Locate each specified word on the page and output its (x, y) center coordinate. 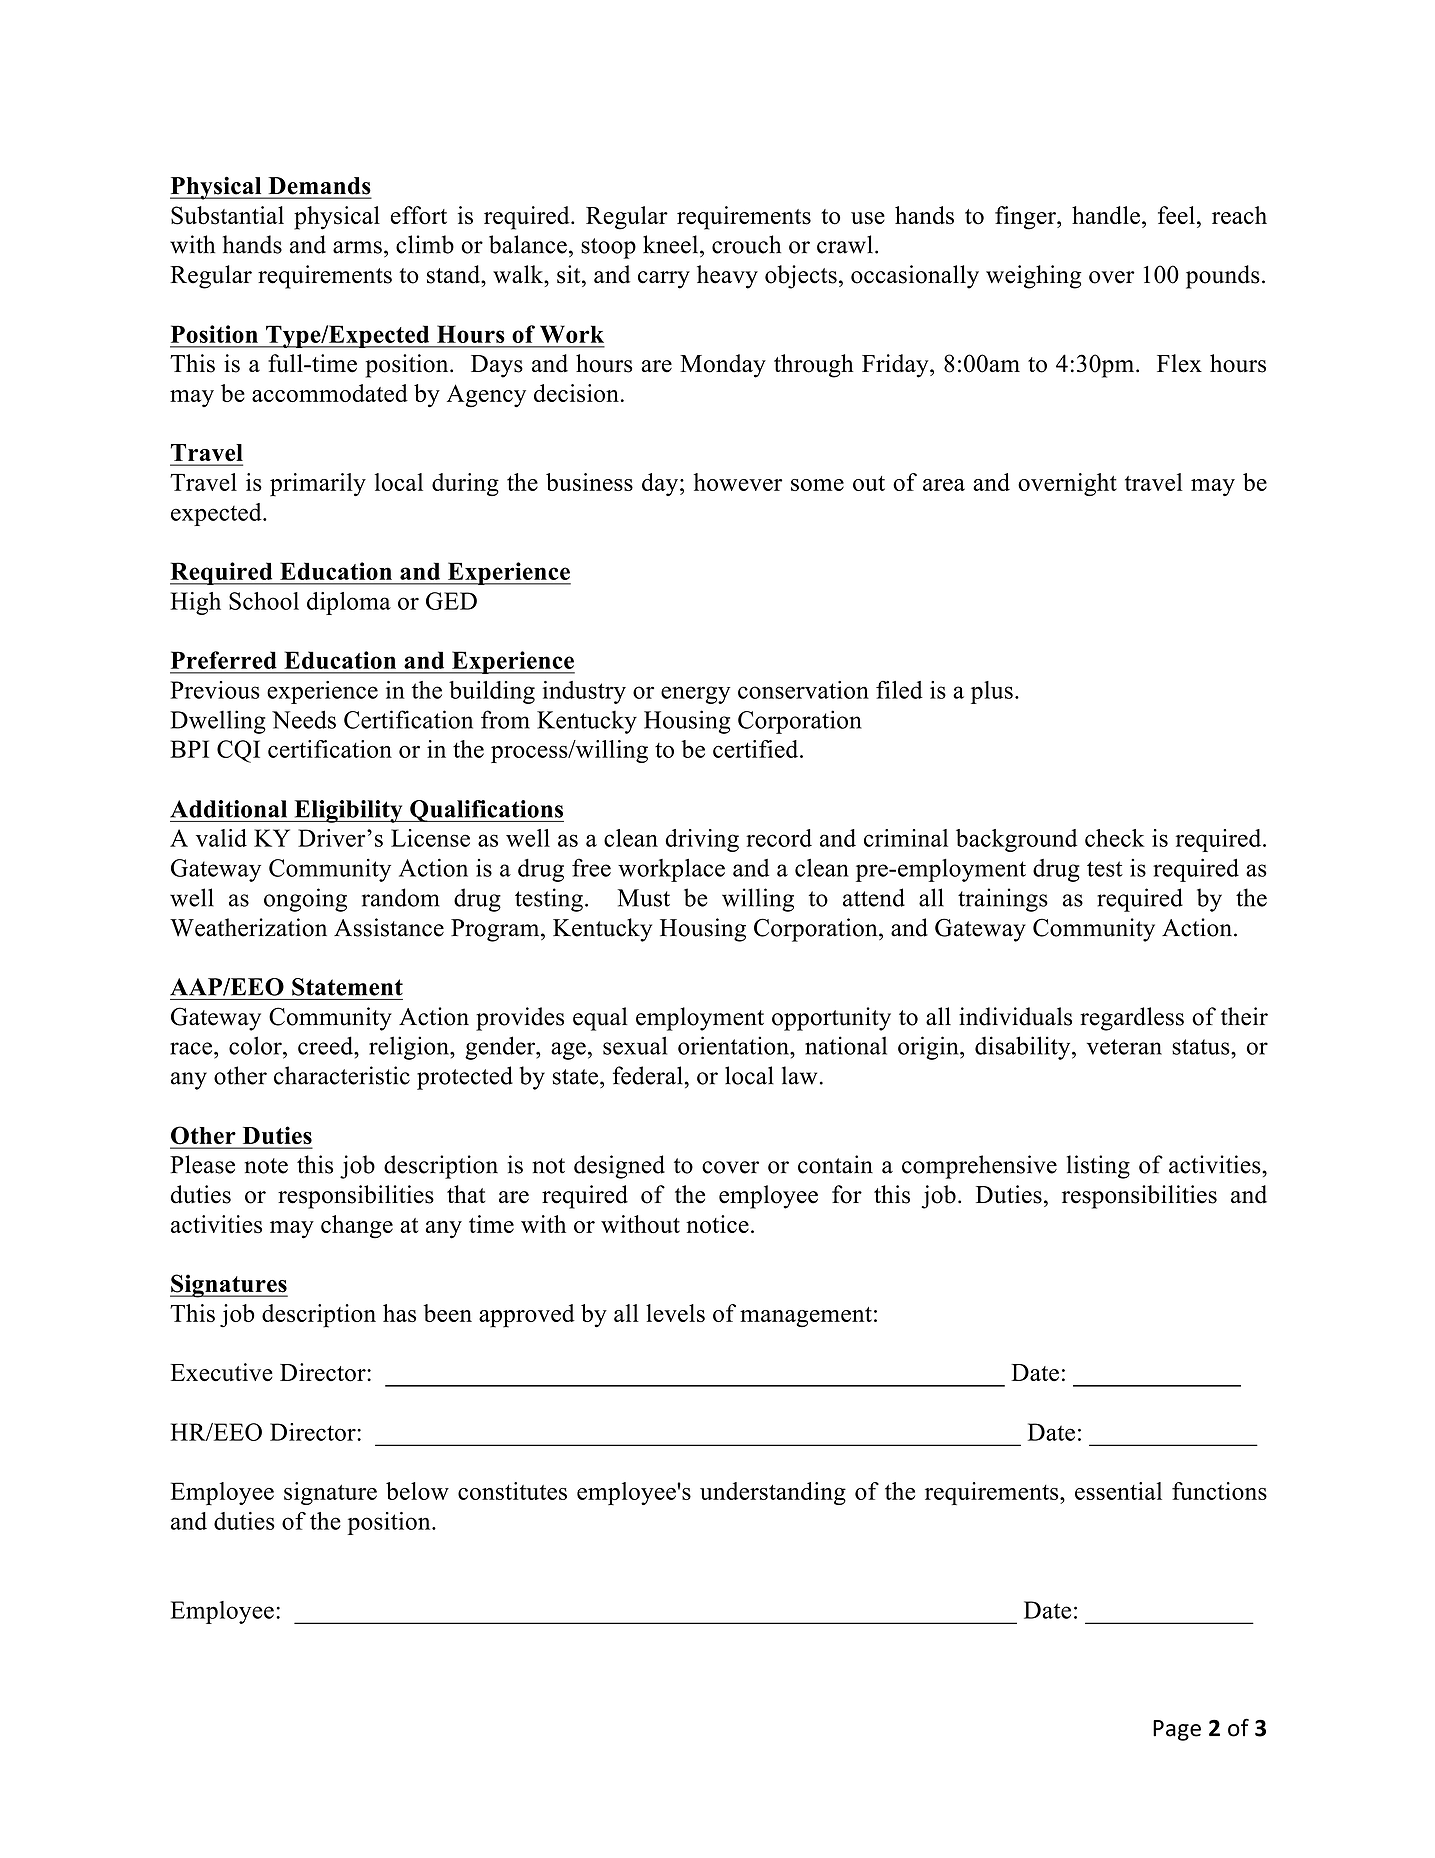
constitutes (512, 1491)
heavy (727, 277)
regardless (1132, 1019)
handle (1106, 215)
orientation (734, 1045)
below (417, 1491)
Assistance (389, 927)
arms (357, 247)
